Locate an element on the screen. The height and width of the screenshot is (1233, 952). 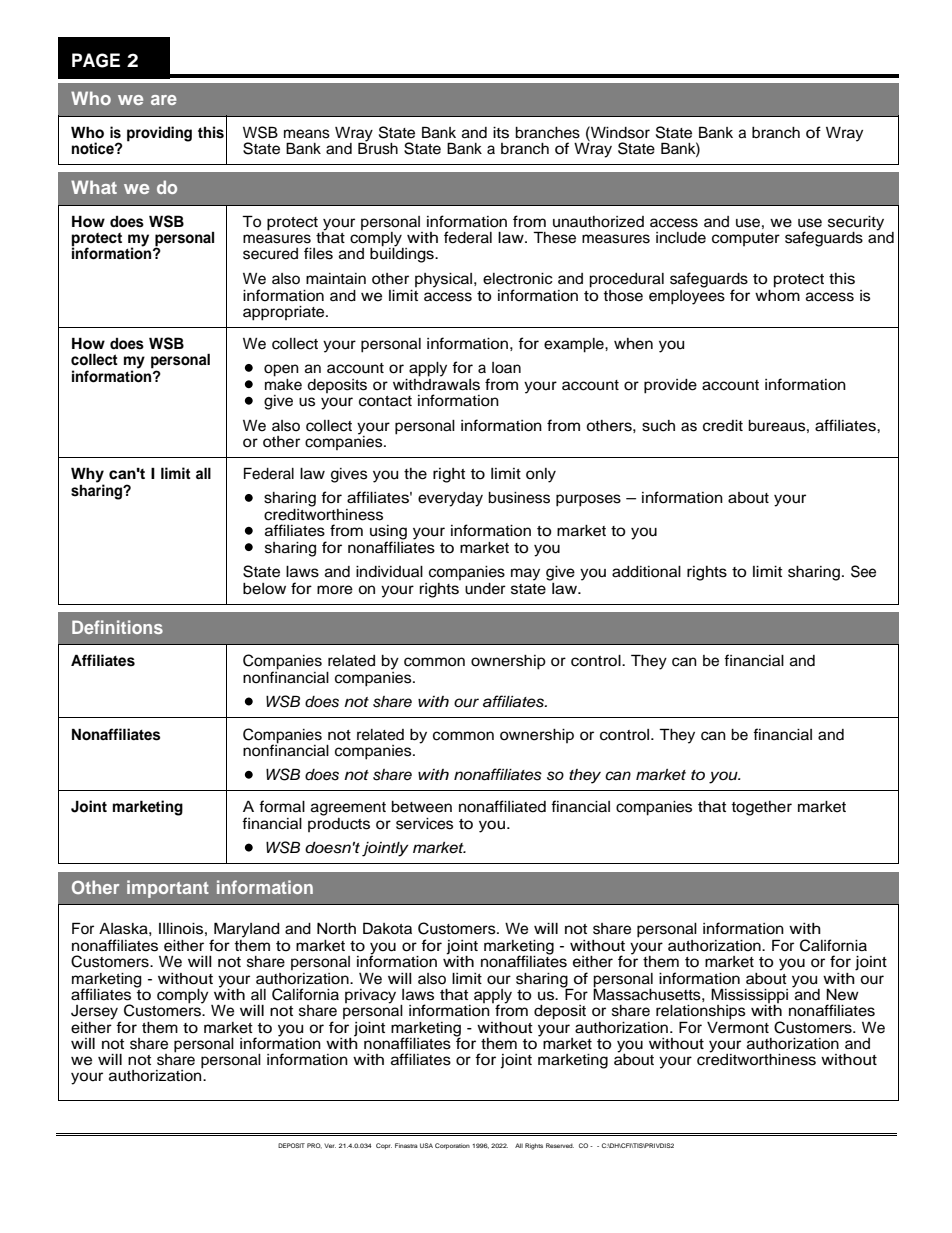
Corporation is located at coordinates (452, 1146).
